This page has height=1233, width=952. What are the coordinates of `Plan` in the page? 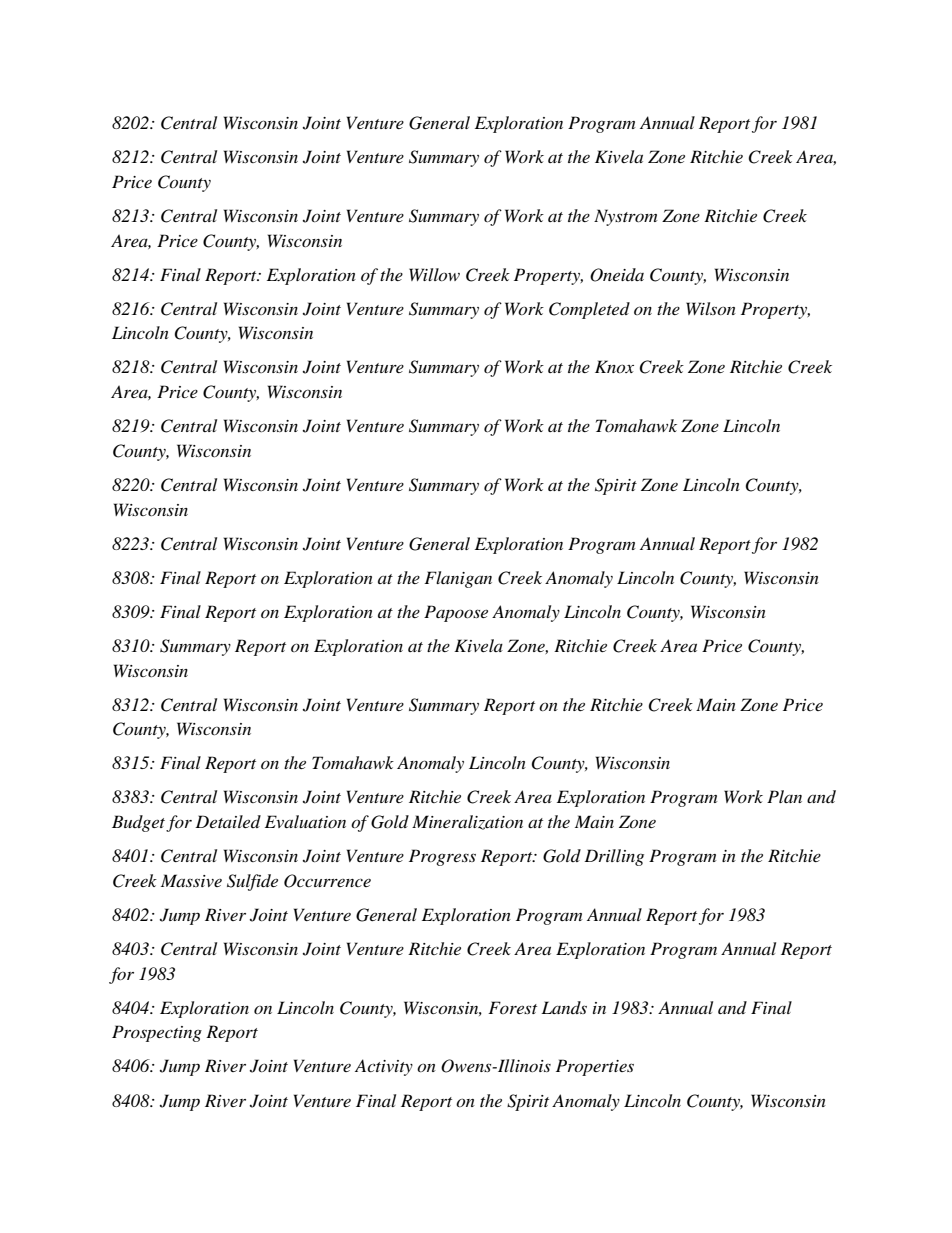 It's located at (784, 796).
